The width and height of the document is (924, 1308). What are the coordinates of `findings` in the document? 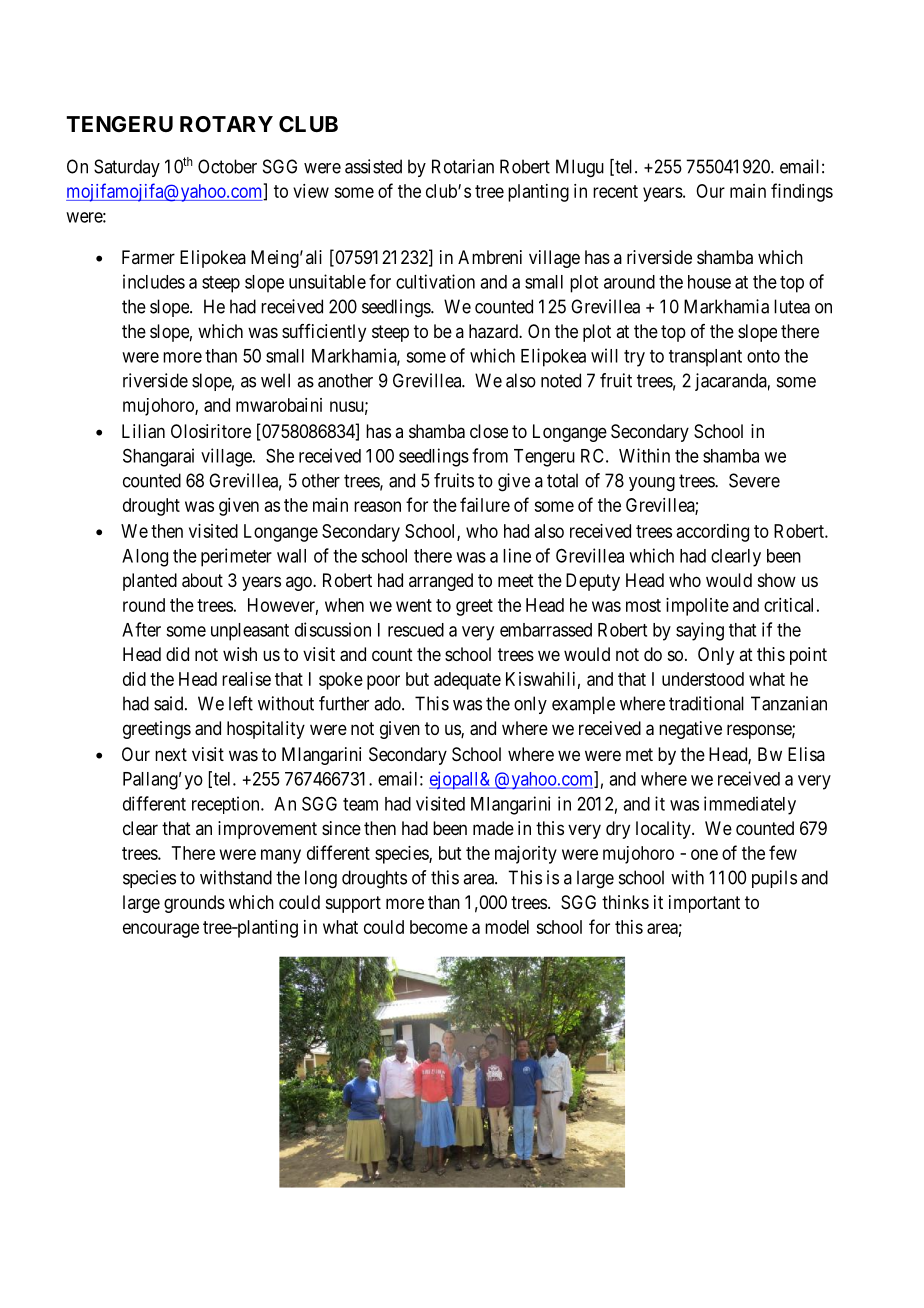 It's located at (802, 192).
